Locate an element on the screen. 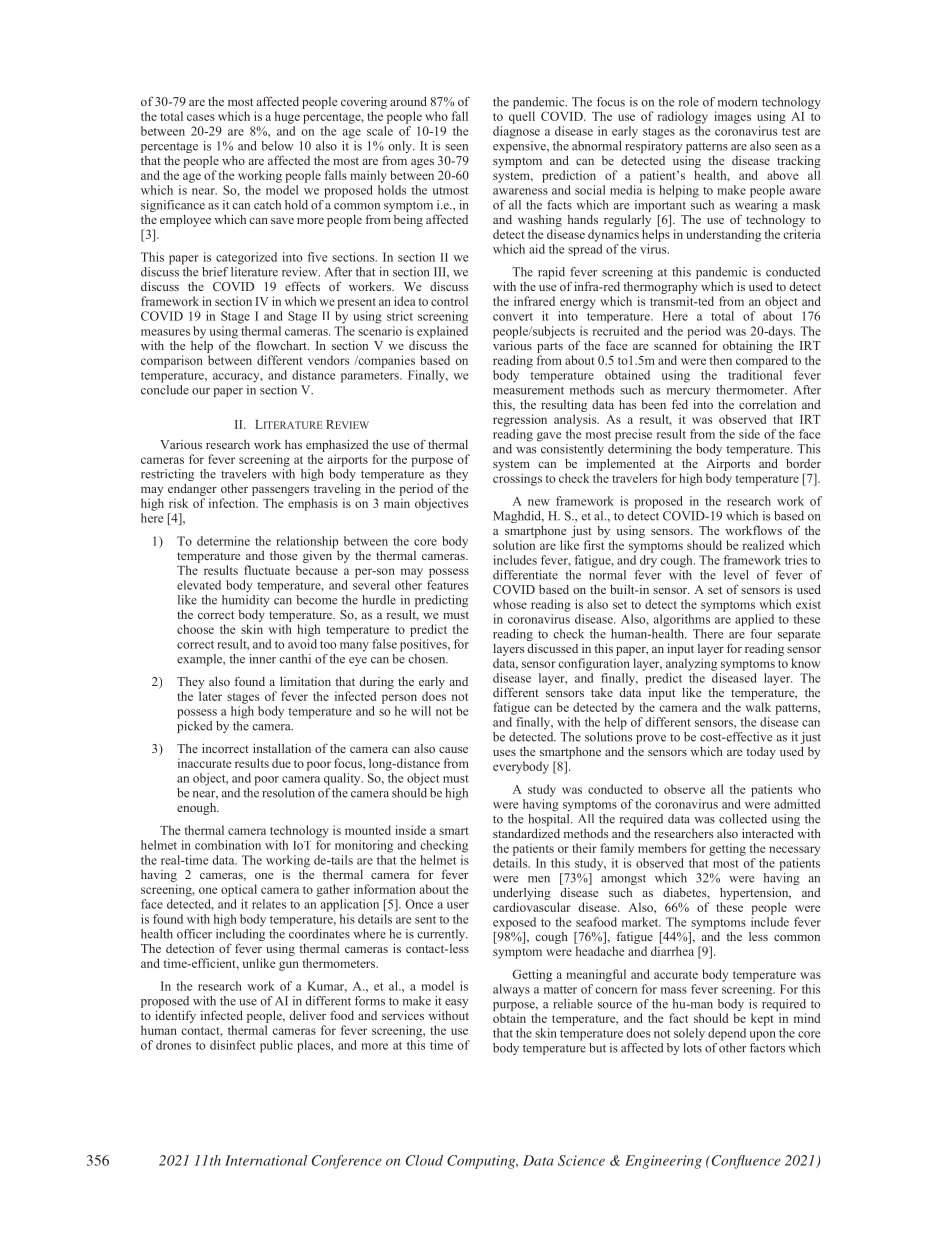  Computing is located at coordinates (482, 1162).
